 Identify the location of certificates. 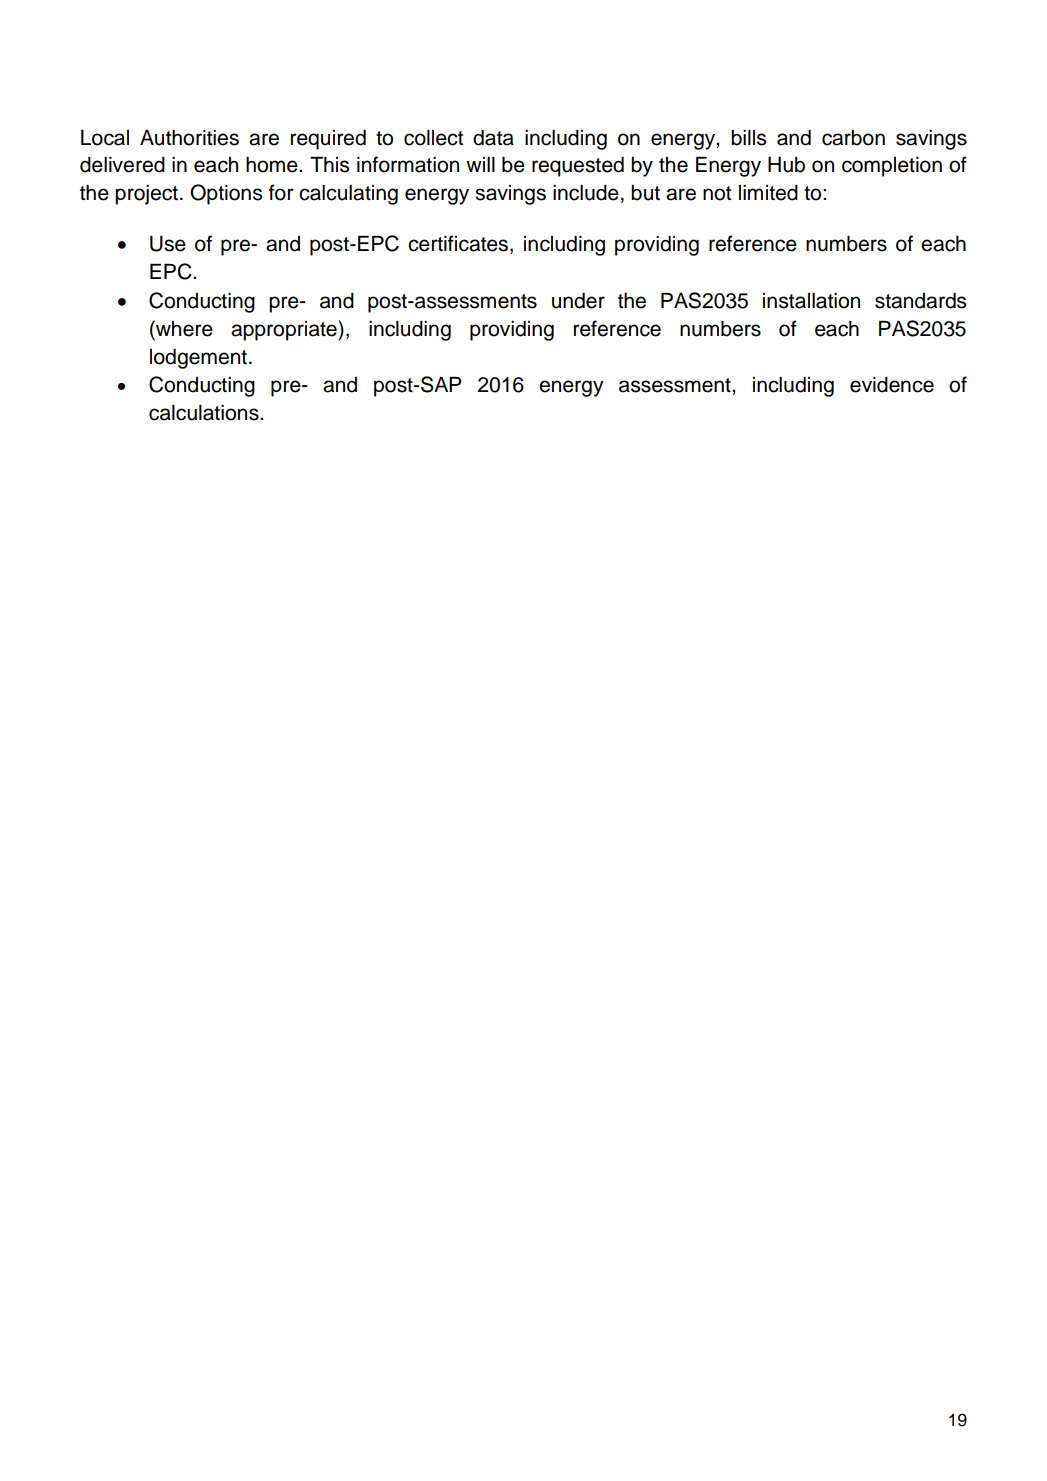
(459, 244).
